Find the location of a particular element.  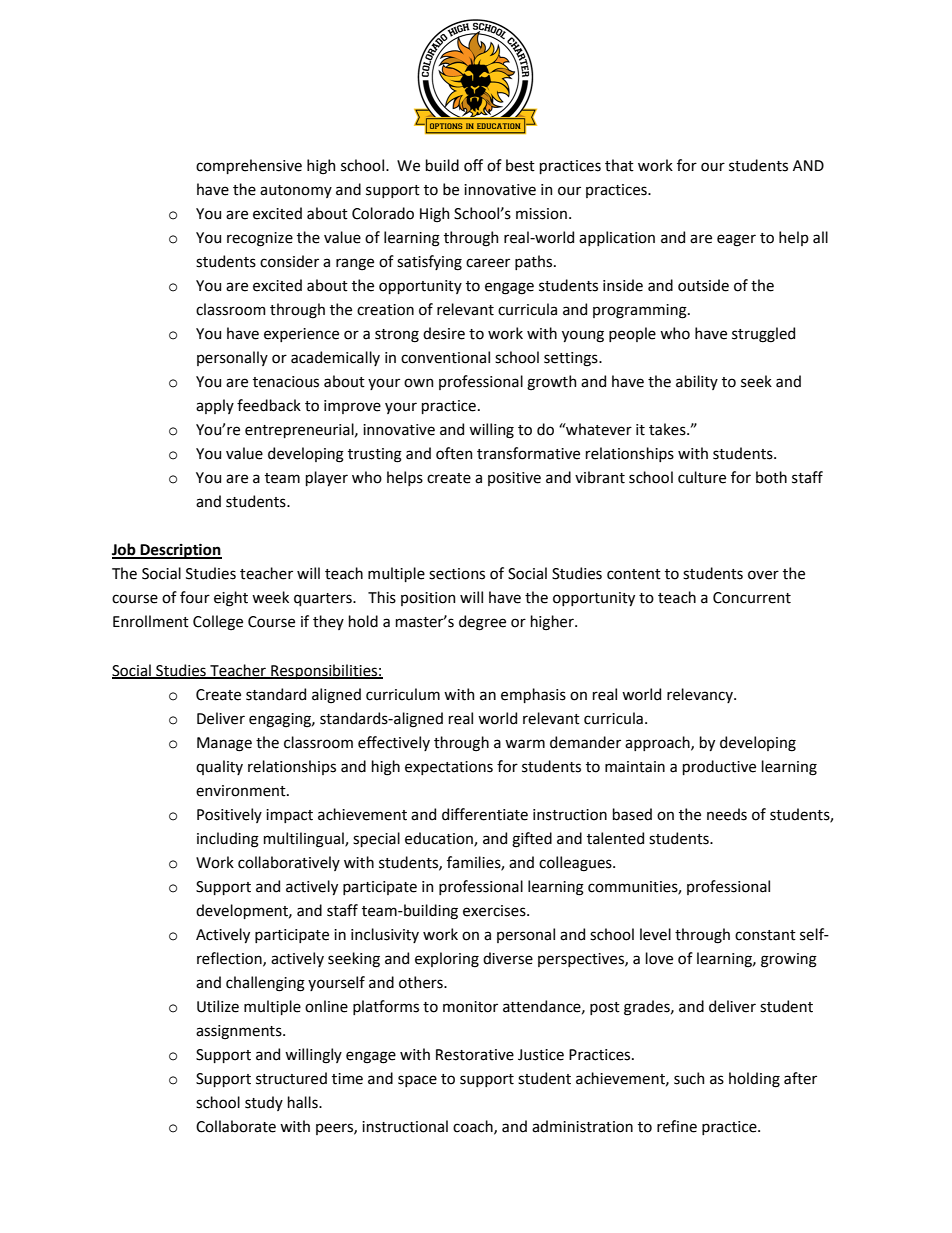

space is located at coordinates (417, 1081).
